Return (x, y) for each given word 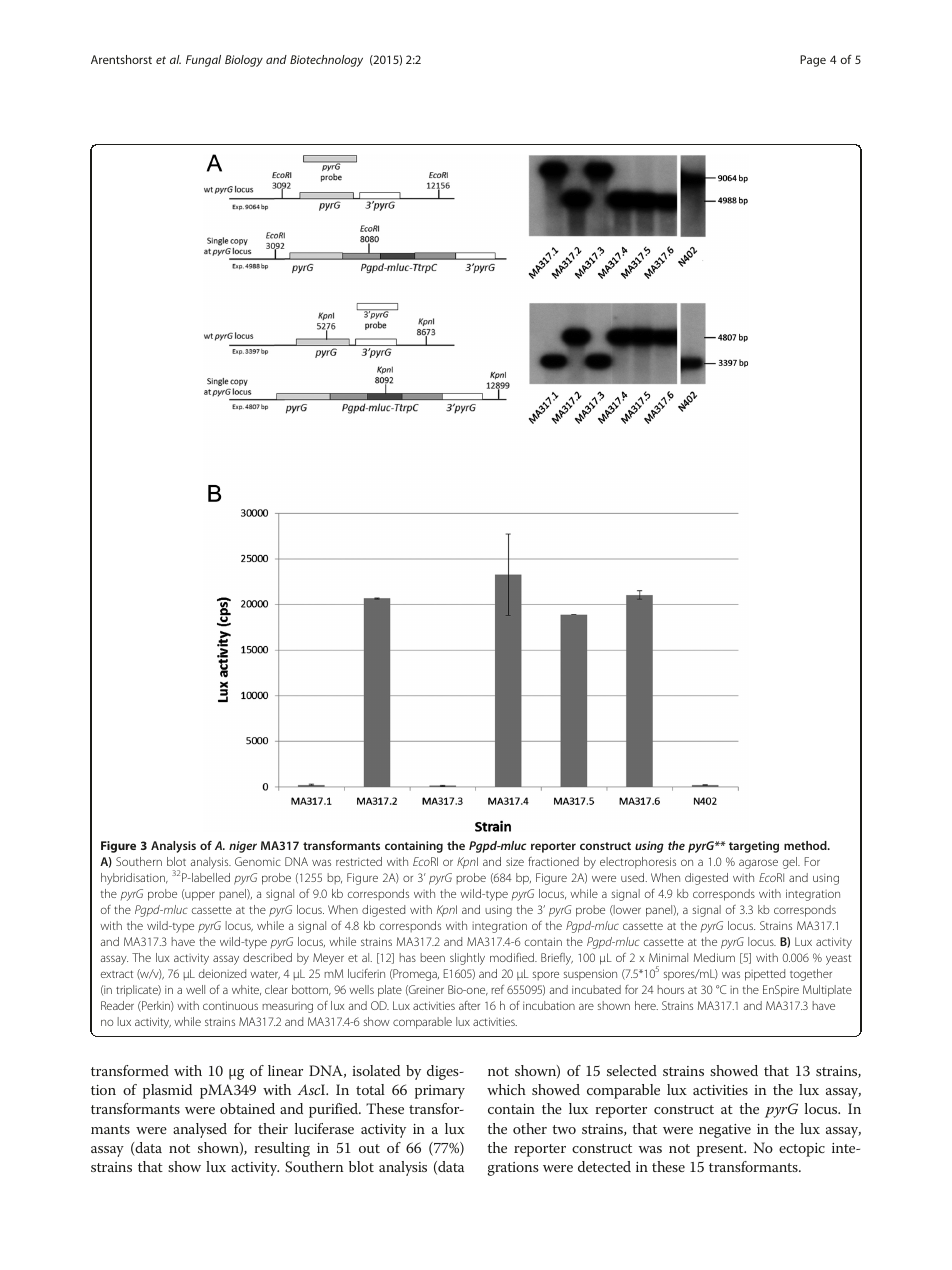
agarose (758, 864)
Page (813, 61)
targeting (754, 847)
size (515, 861)
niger (243, 847)
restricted (359, 861)
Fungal (203, 61)
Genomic (258, 861)
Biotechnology (326, 61)
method (806, 845)
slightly (467, 959)
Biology (244, 61)
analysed (200, 1130)
